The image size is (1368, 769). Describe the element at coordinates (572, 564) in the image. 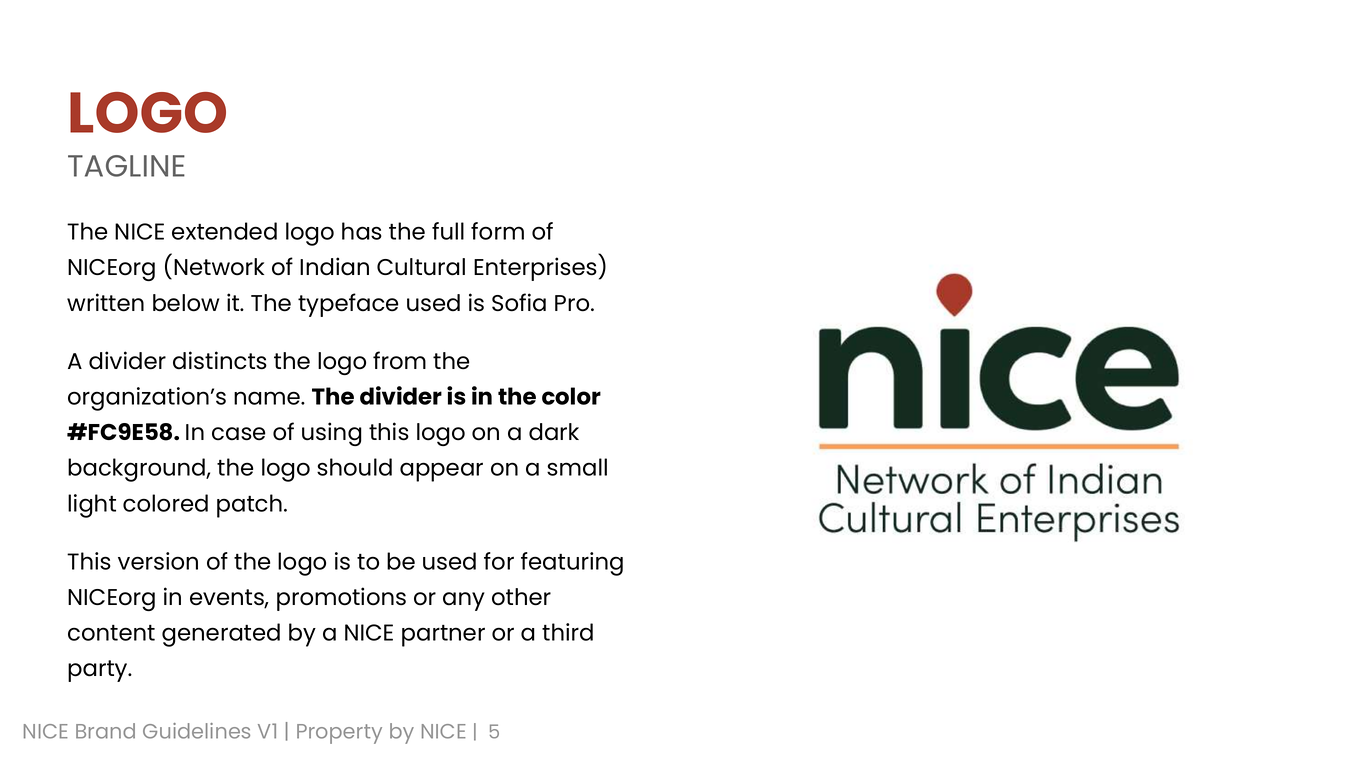

I see `featuring` at that location.
